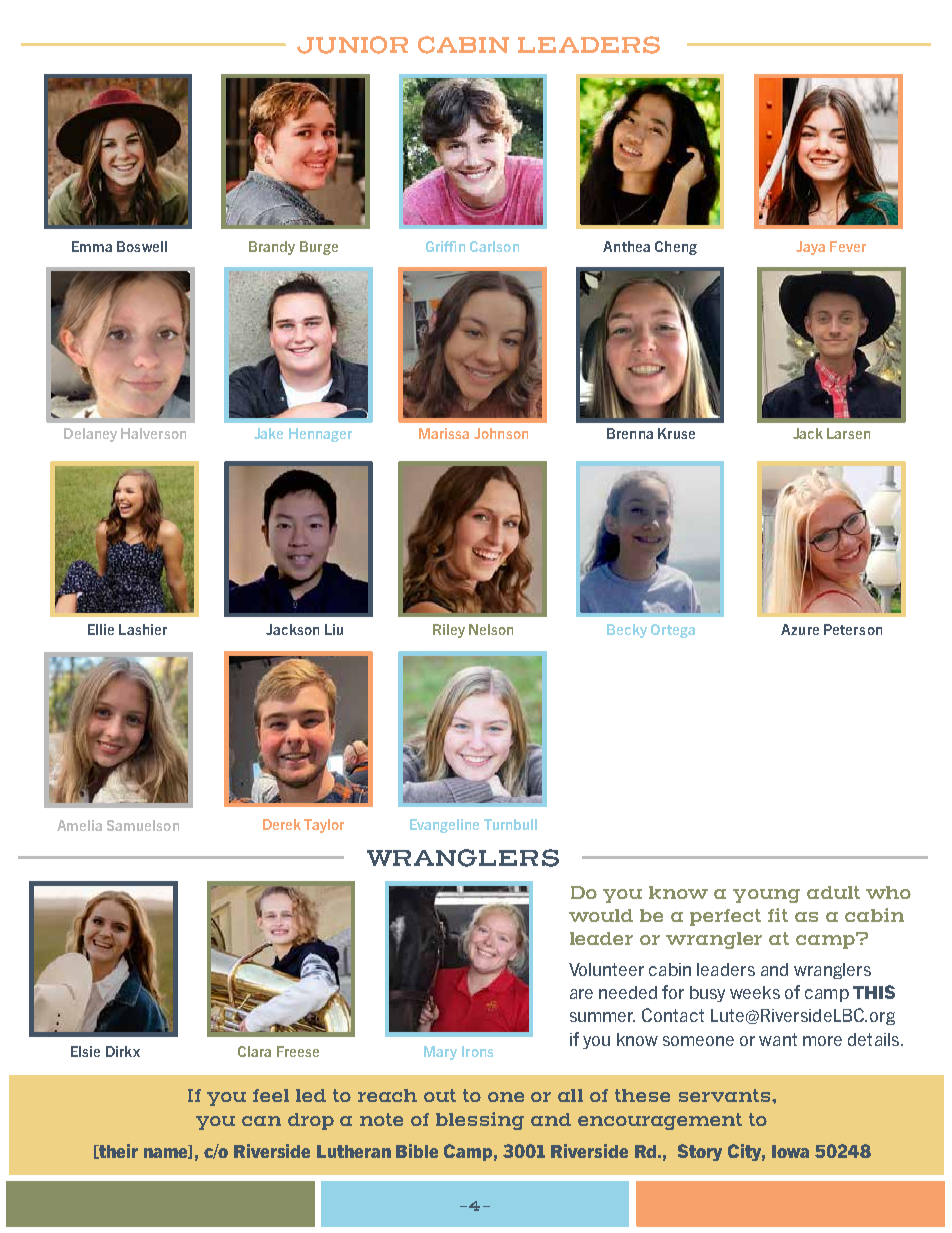 The height and width of the screenshot is (1233, 952). What do you see at coordinates (491, 629) in the screenshot?
I see `Nelson` at bounding box center [491, 629].
